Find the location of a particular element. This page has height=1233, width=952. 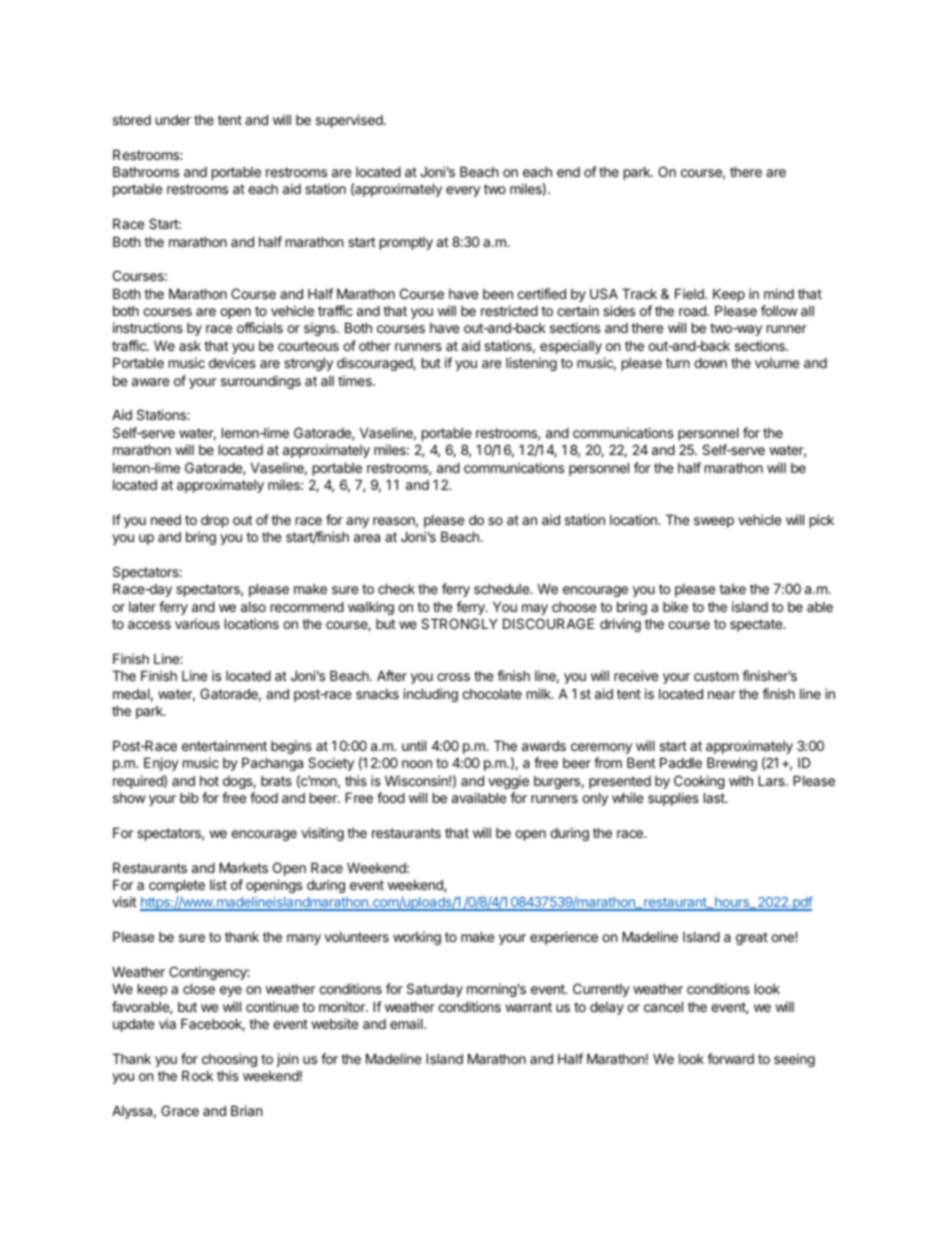

area is located at coordinates (367, 538).
